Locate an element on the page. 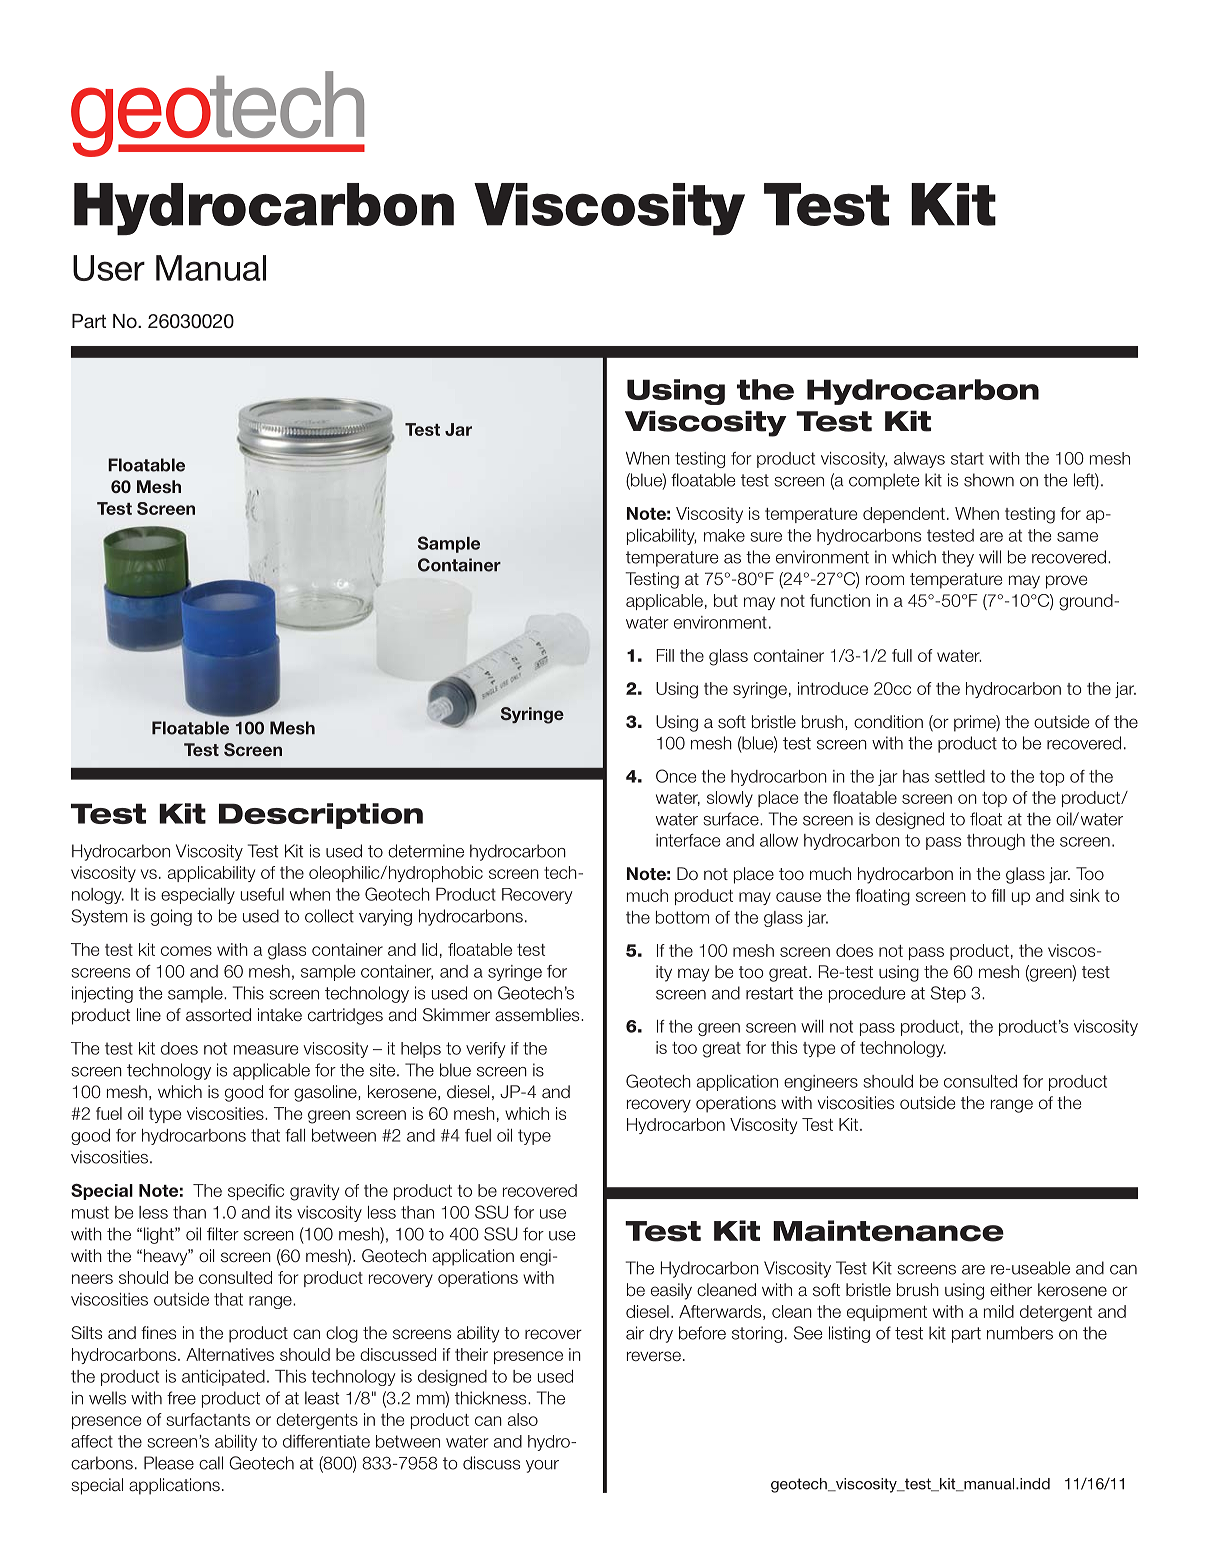 The height and width of the document is (1564, 1209). Once is located at coordinates (676, 776).
